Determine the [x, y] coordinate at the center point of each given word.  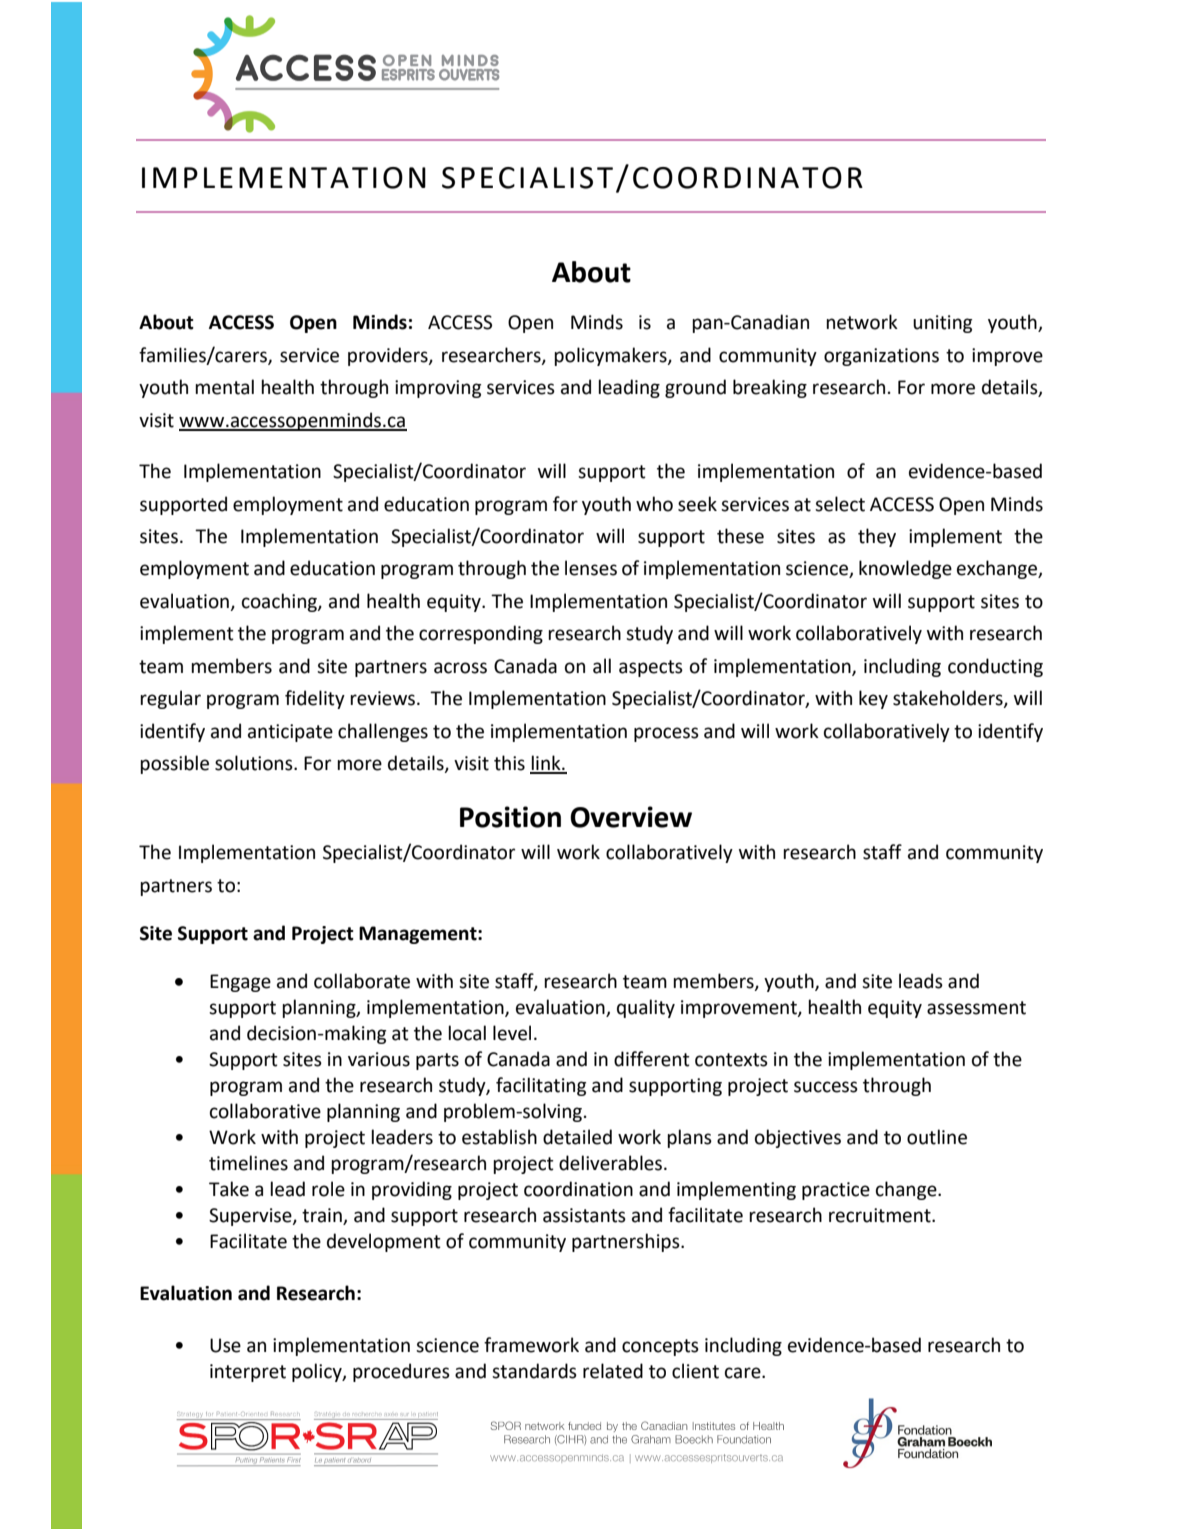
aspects [651, 668]
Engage [240, 983]
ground [695, 388]
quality [646, 1008]
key [873, 699]
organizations [881, 357]
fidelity [315, 699]
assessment [976, 1008]
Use [225, 1345]
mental [224, 387]
